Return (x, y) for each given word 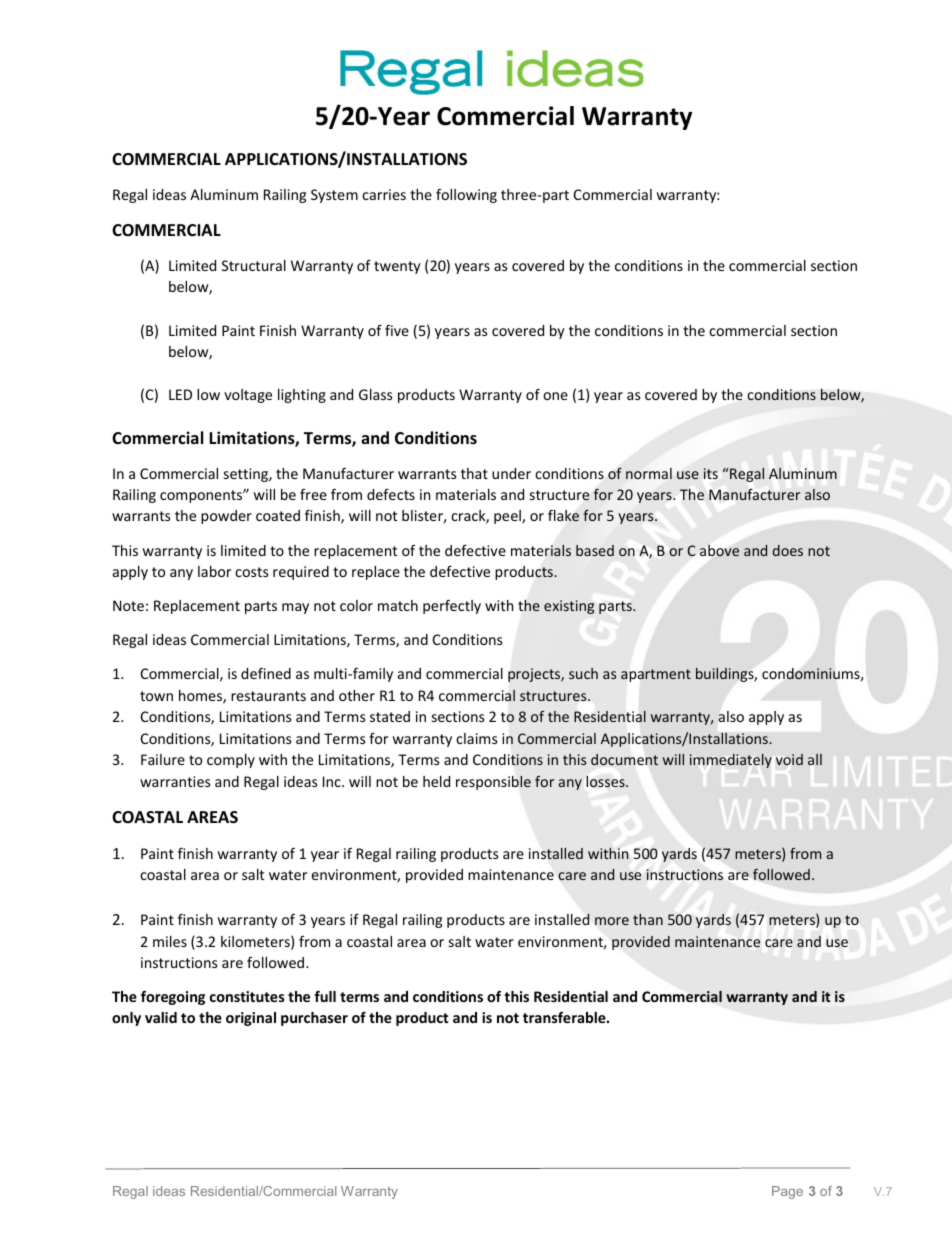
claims (476, 738)
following (466, 196)
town (156, 696)
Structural (254, 265)
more (612, 921)
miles (170, 941)
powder (226, 517)
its (711, 473)
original (251, 1019)
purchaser (314, 1019)
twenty (397, 267)
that (474, 473)
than (648, 919)
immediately (731, 761)
